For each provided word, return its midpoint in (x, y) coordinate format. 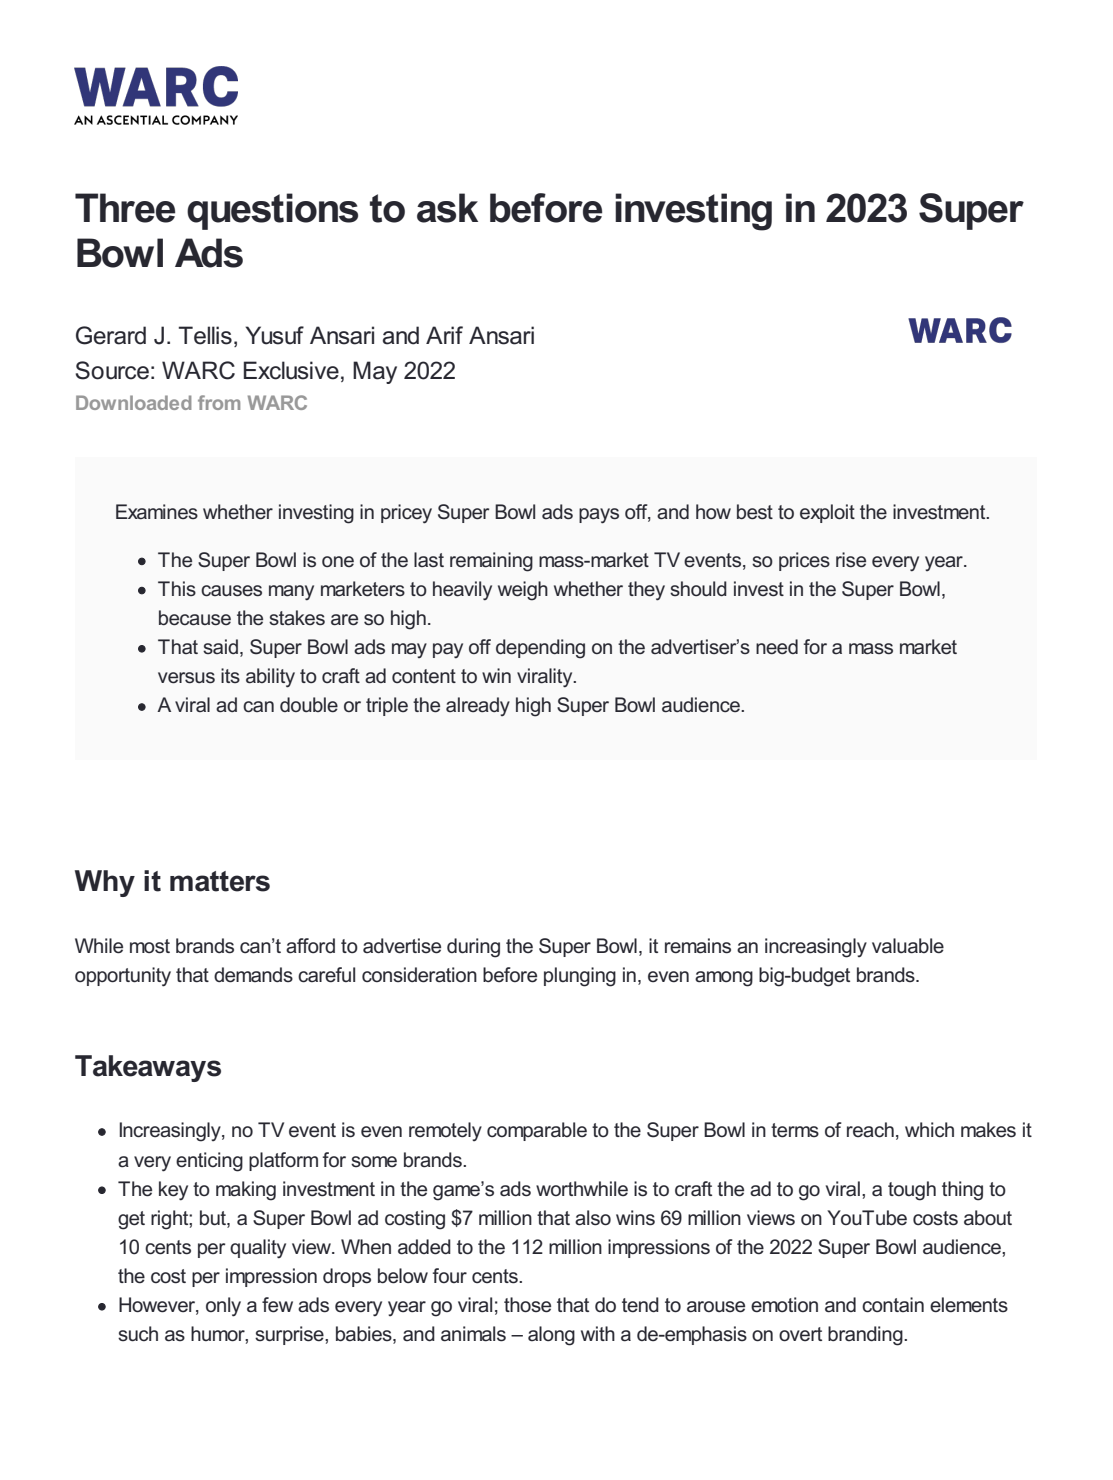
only (223, 1307)
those (527, 1305)
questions (272, 211)
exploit (827, 513)
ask (447, 208)
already (478, 706)
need (777, 647)
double (309, 705)
